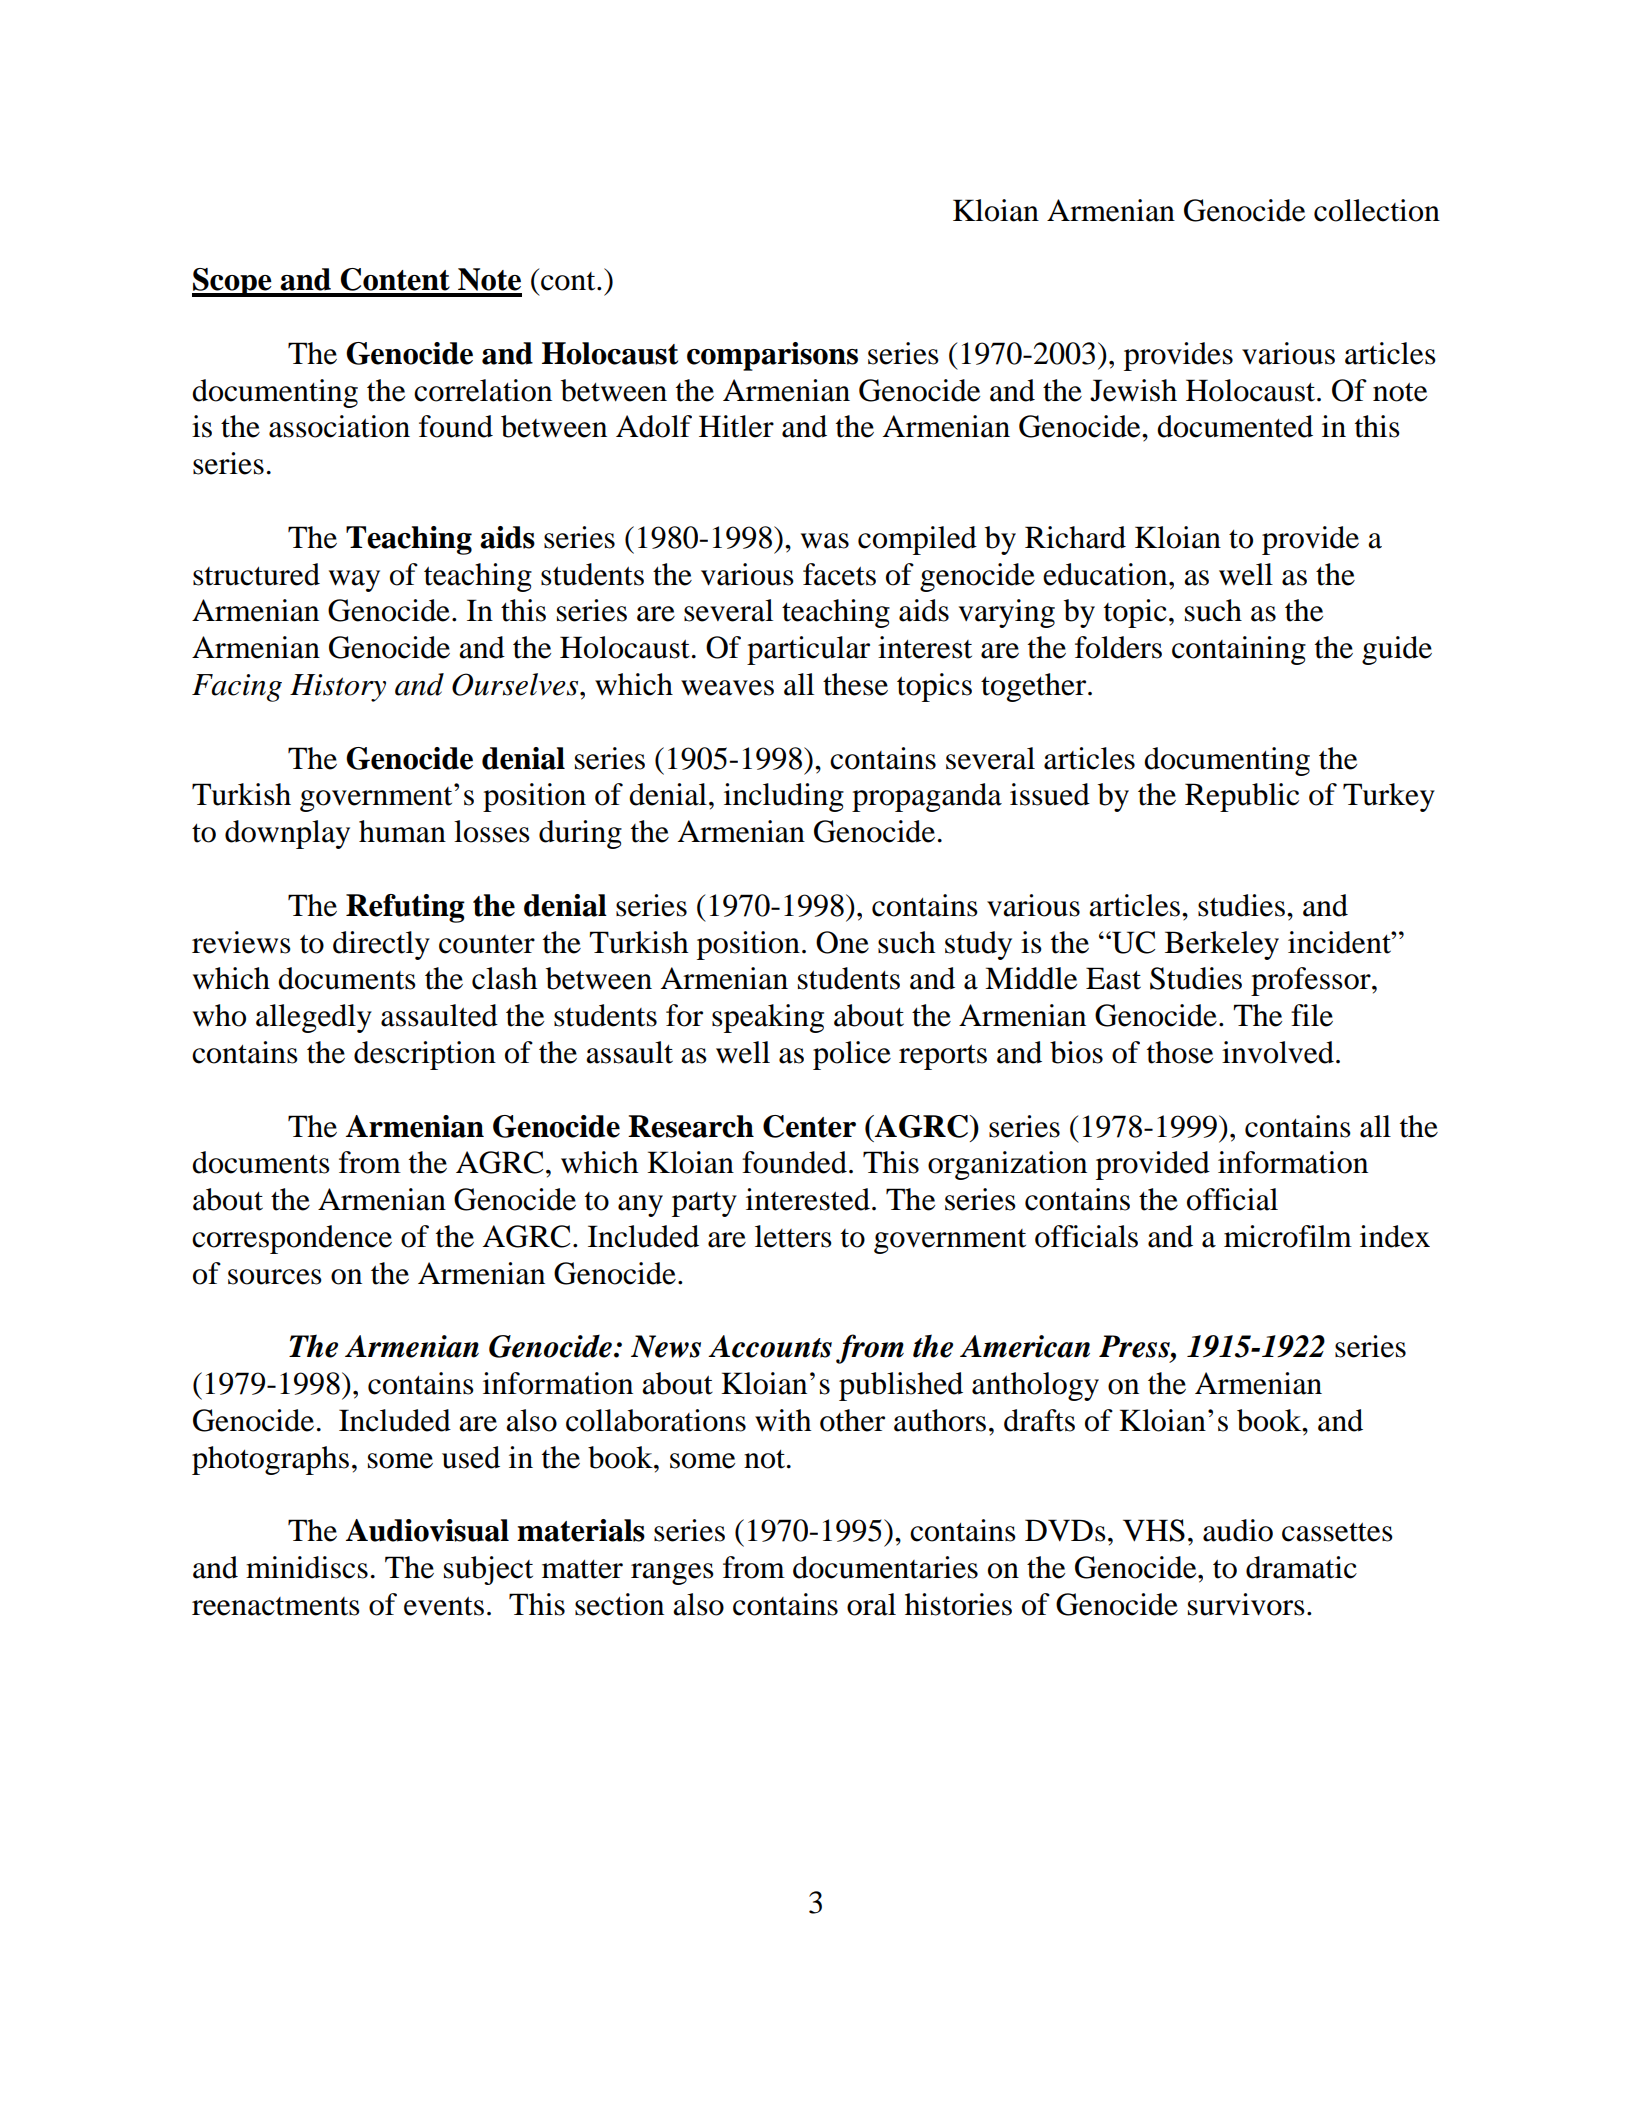 The width and height of the document is (1632, 2112). Describe the element at coordinates (444, 1606) in the document. I see `events` at that location.
